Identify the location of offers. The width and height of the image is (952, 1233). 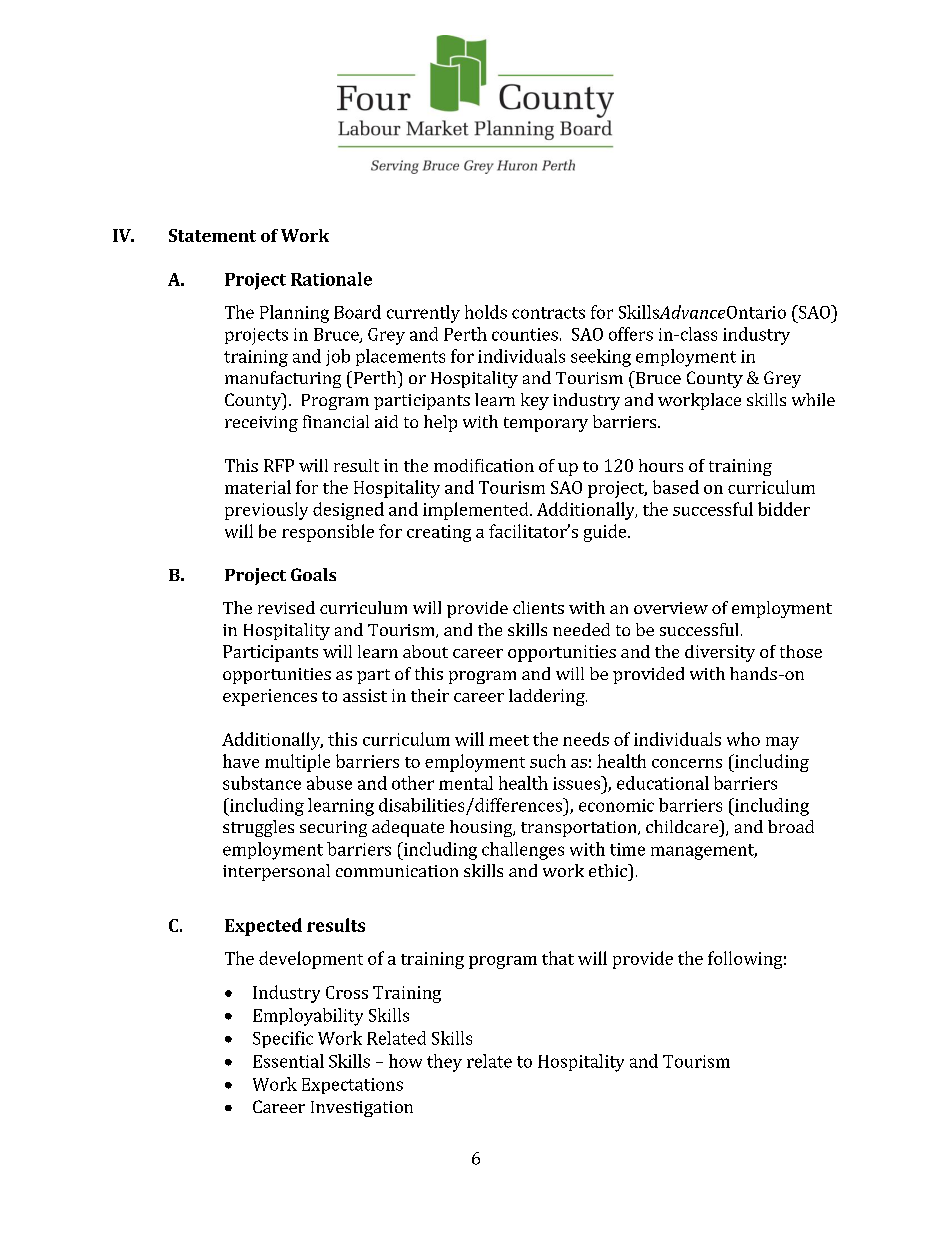
(631, 334).
